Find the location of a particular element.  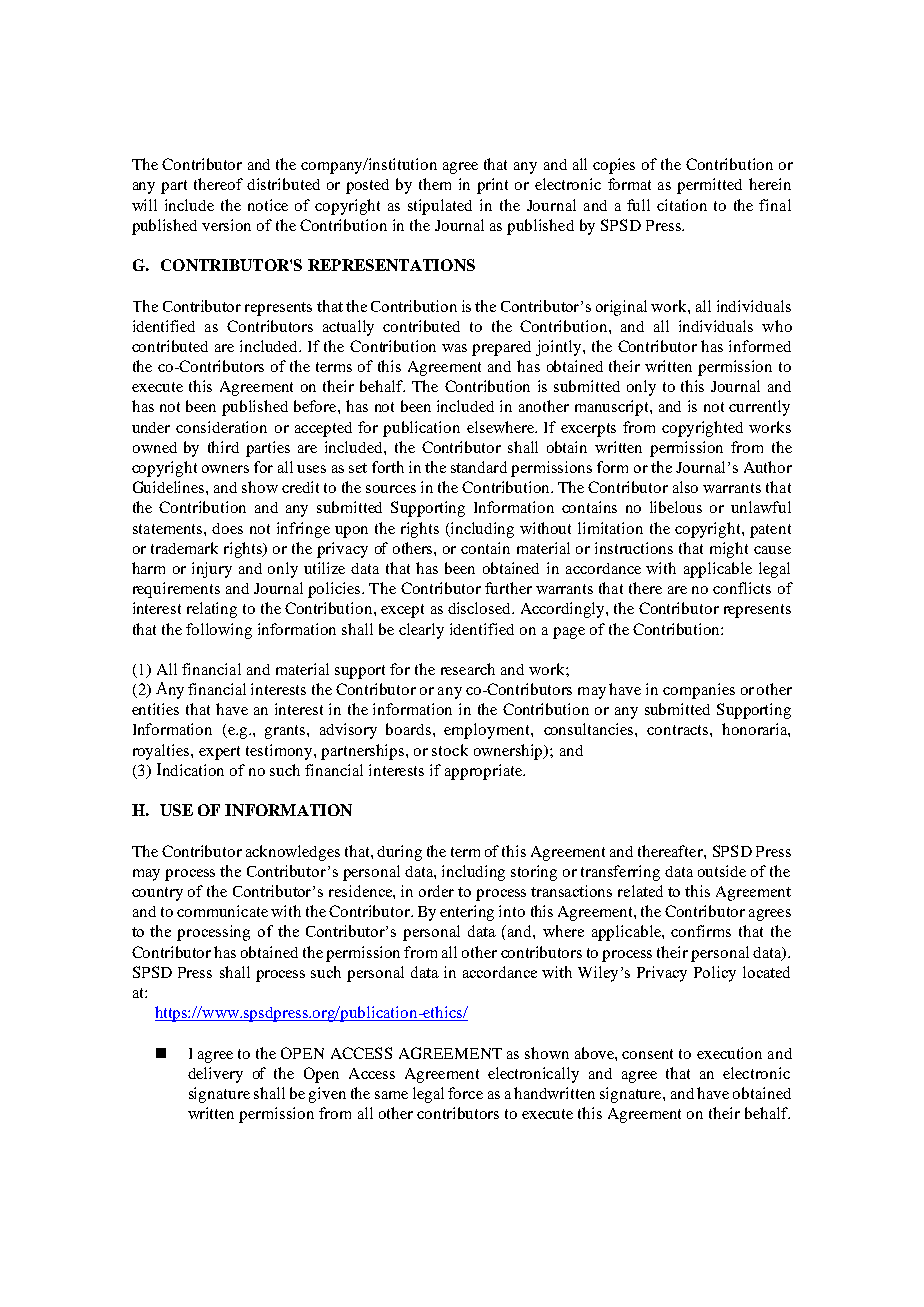

outside is located at coordinates (722, 871).
